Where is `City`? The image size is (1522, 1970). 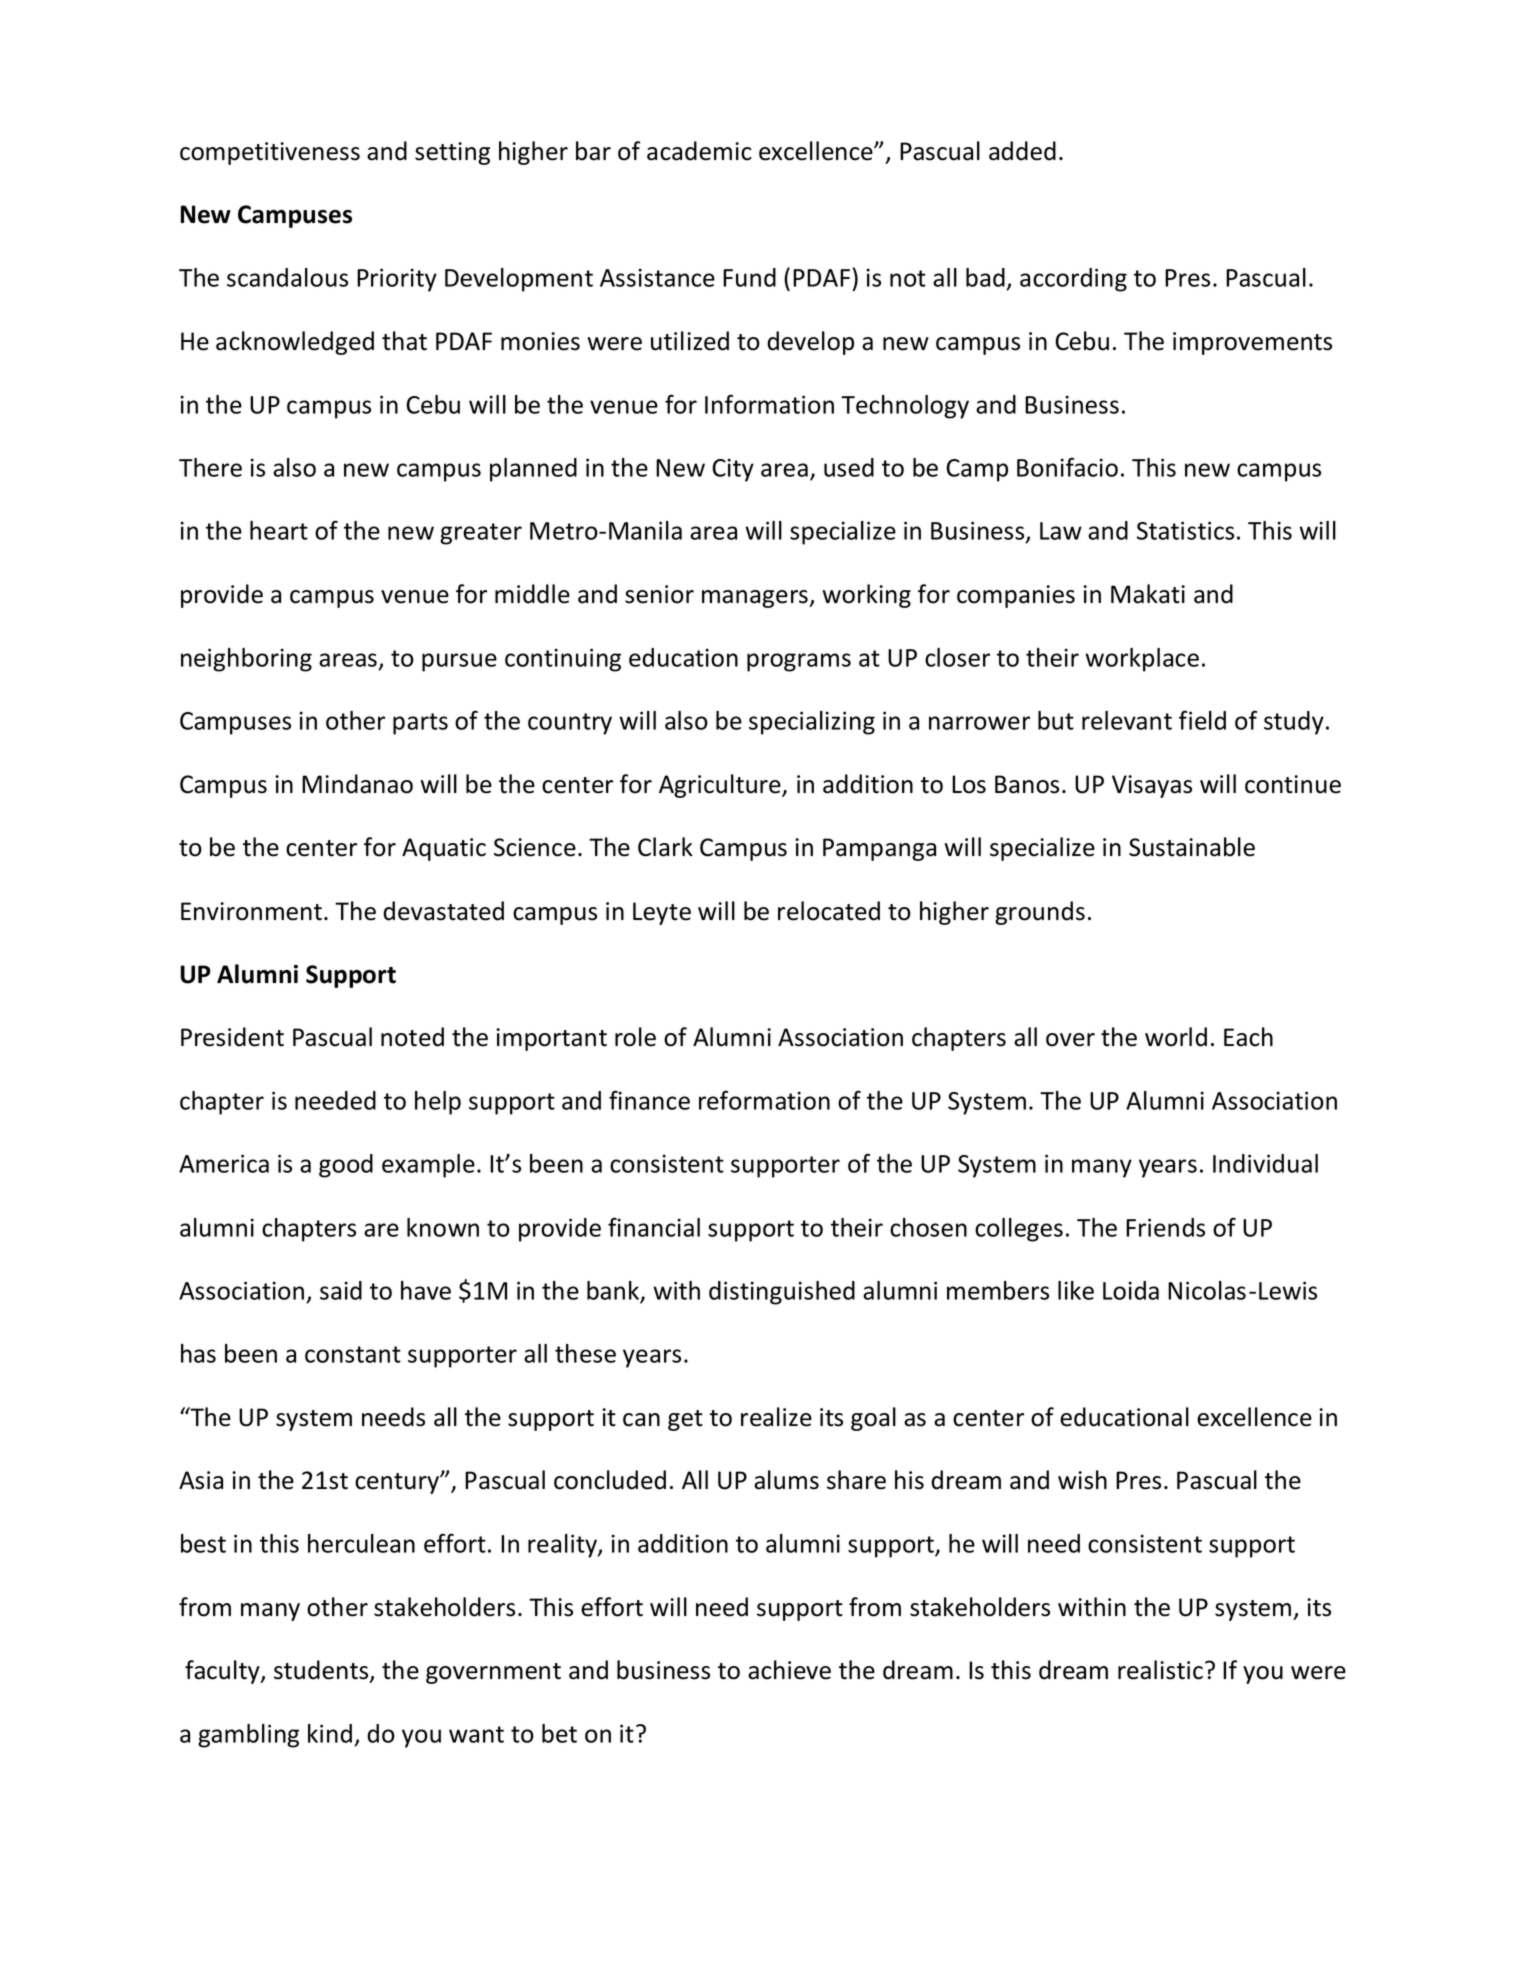 City is located at coordinates (733, 470).
